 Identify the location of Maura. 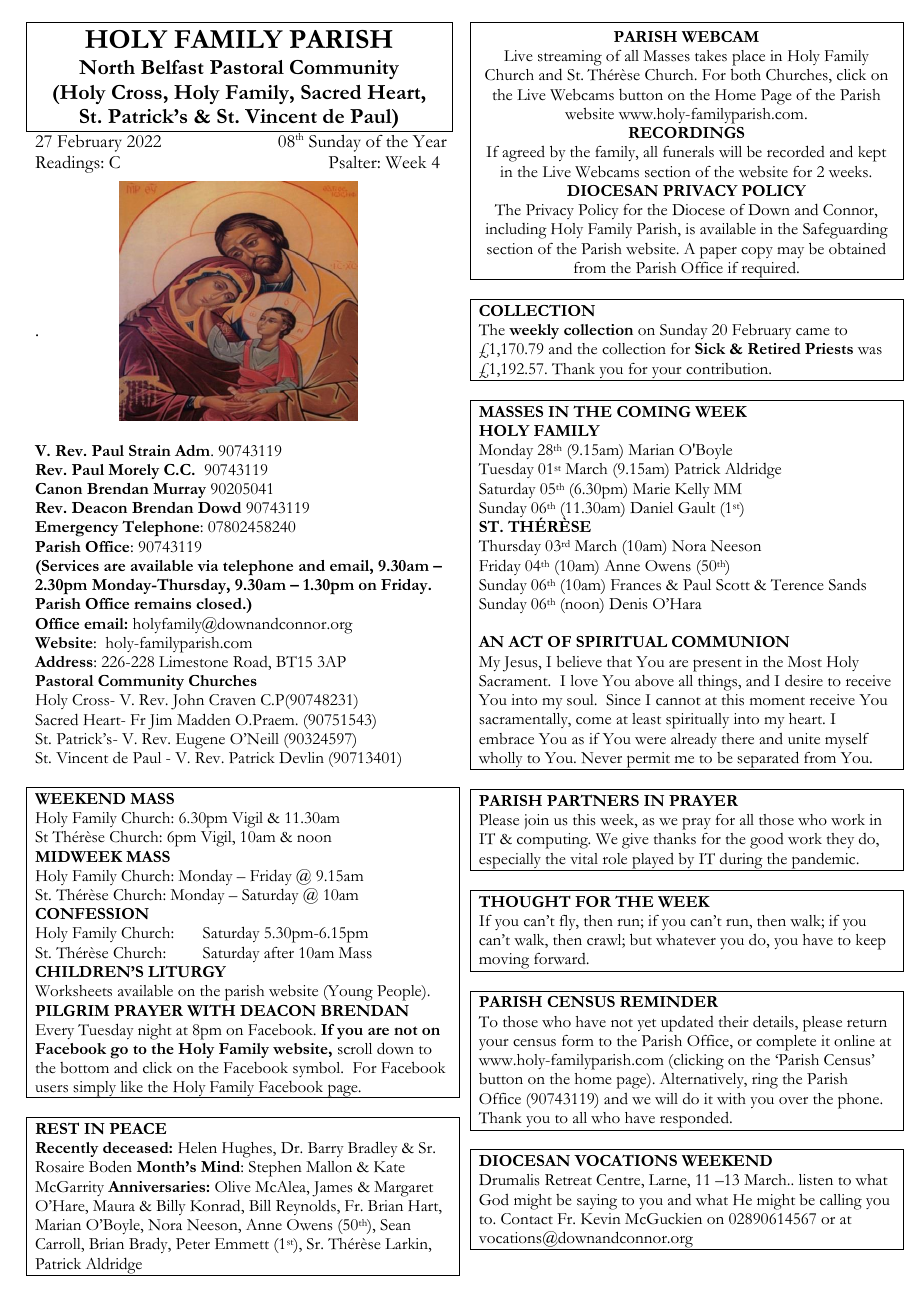
(114, 1205).
